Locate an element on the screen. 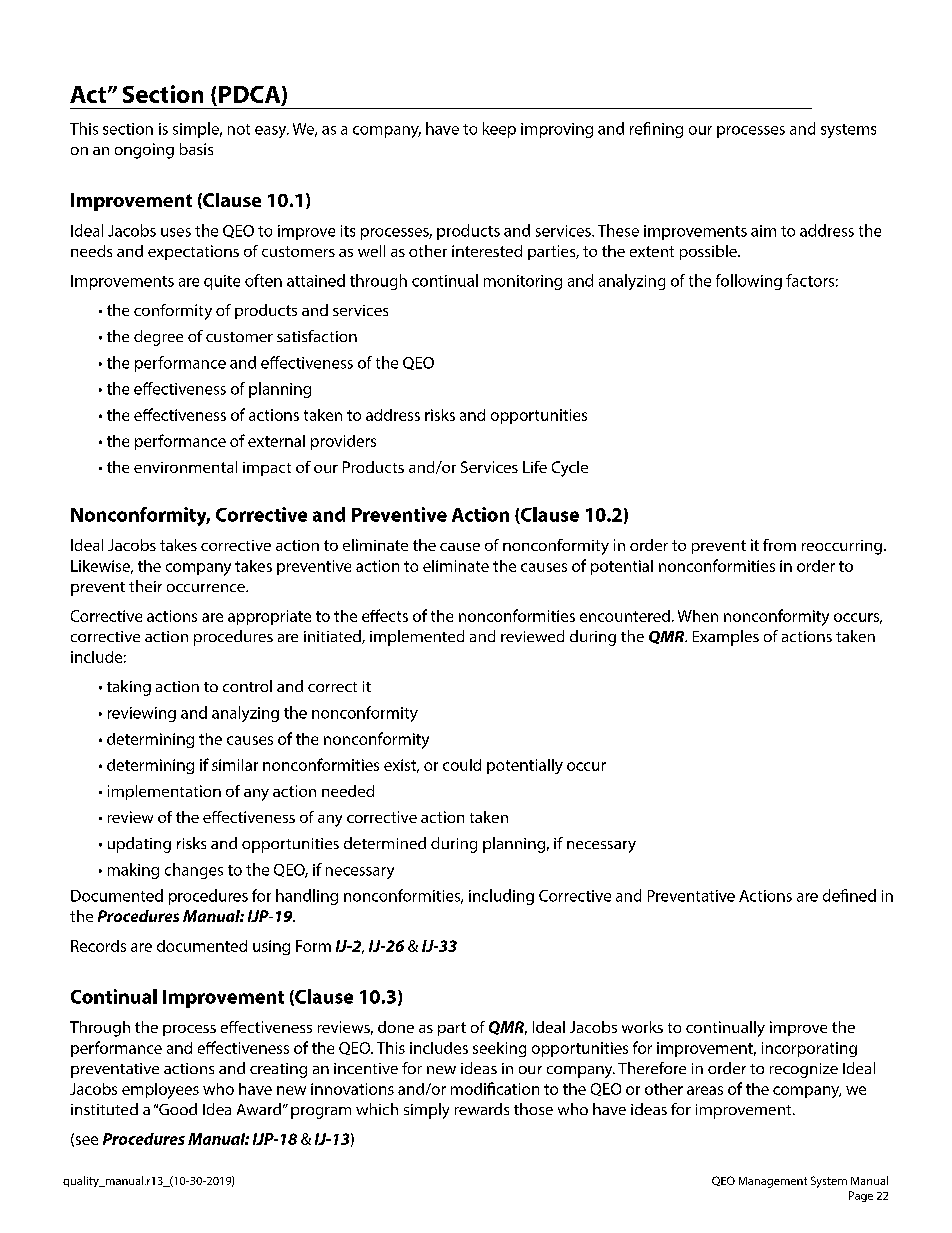  keep is located at coordinates (499, 130).
